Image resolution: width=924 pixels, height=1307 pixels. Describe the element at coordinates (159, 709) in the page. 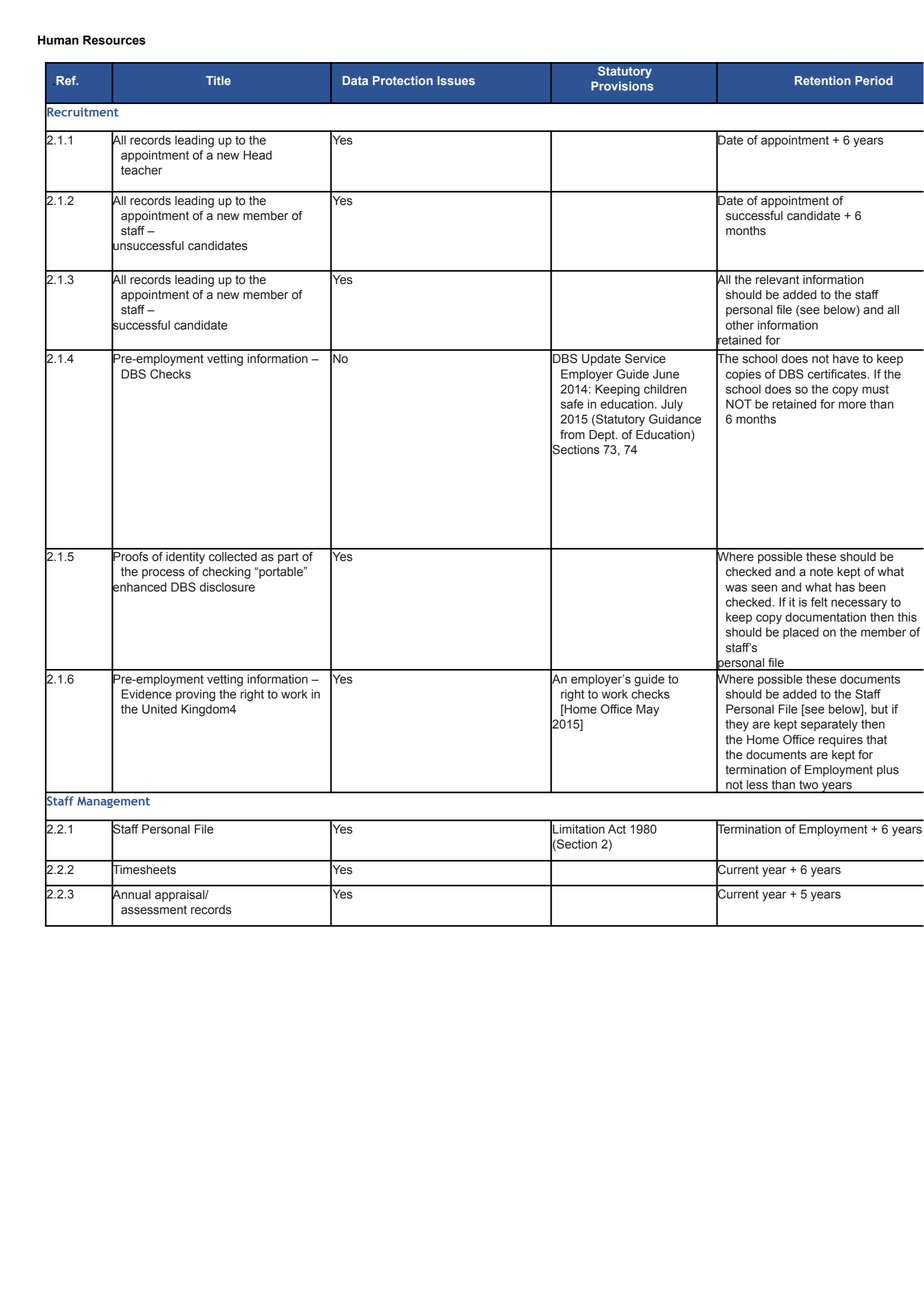

I see `United` at that location.
